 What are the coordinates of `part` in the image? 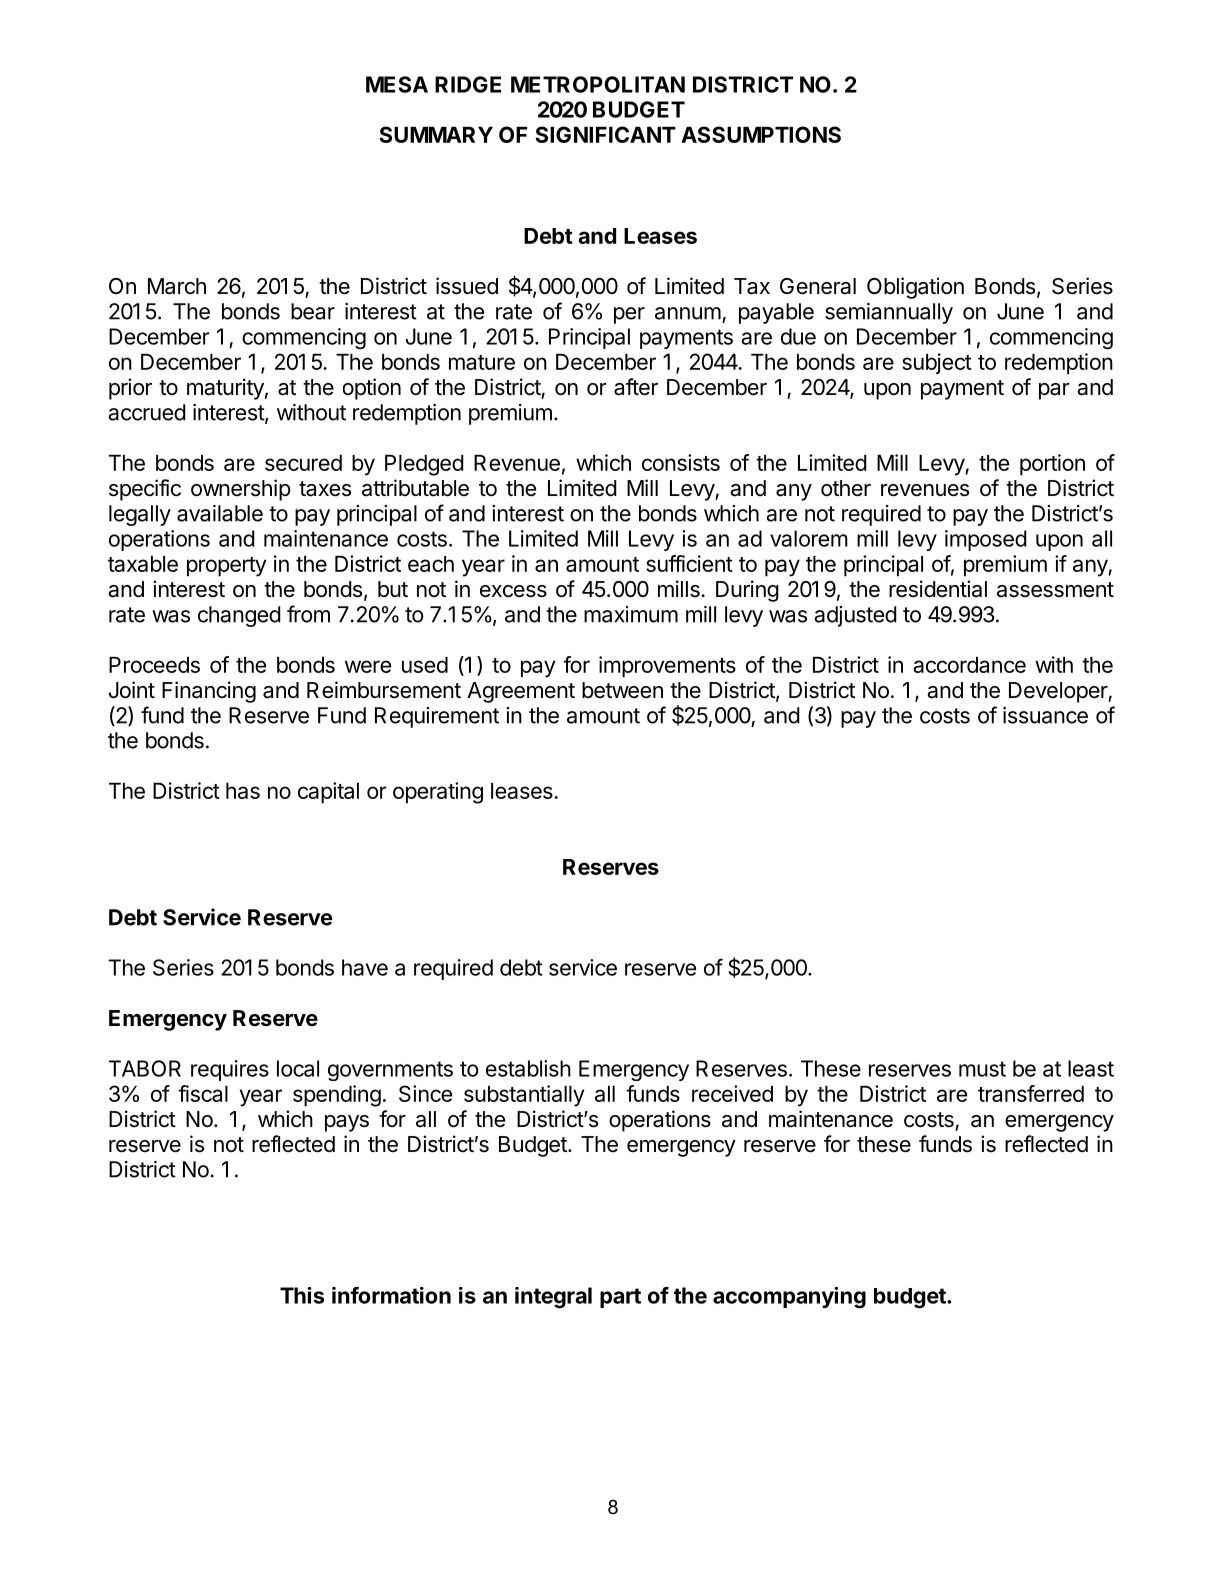 It's located at (620, 1298).
